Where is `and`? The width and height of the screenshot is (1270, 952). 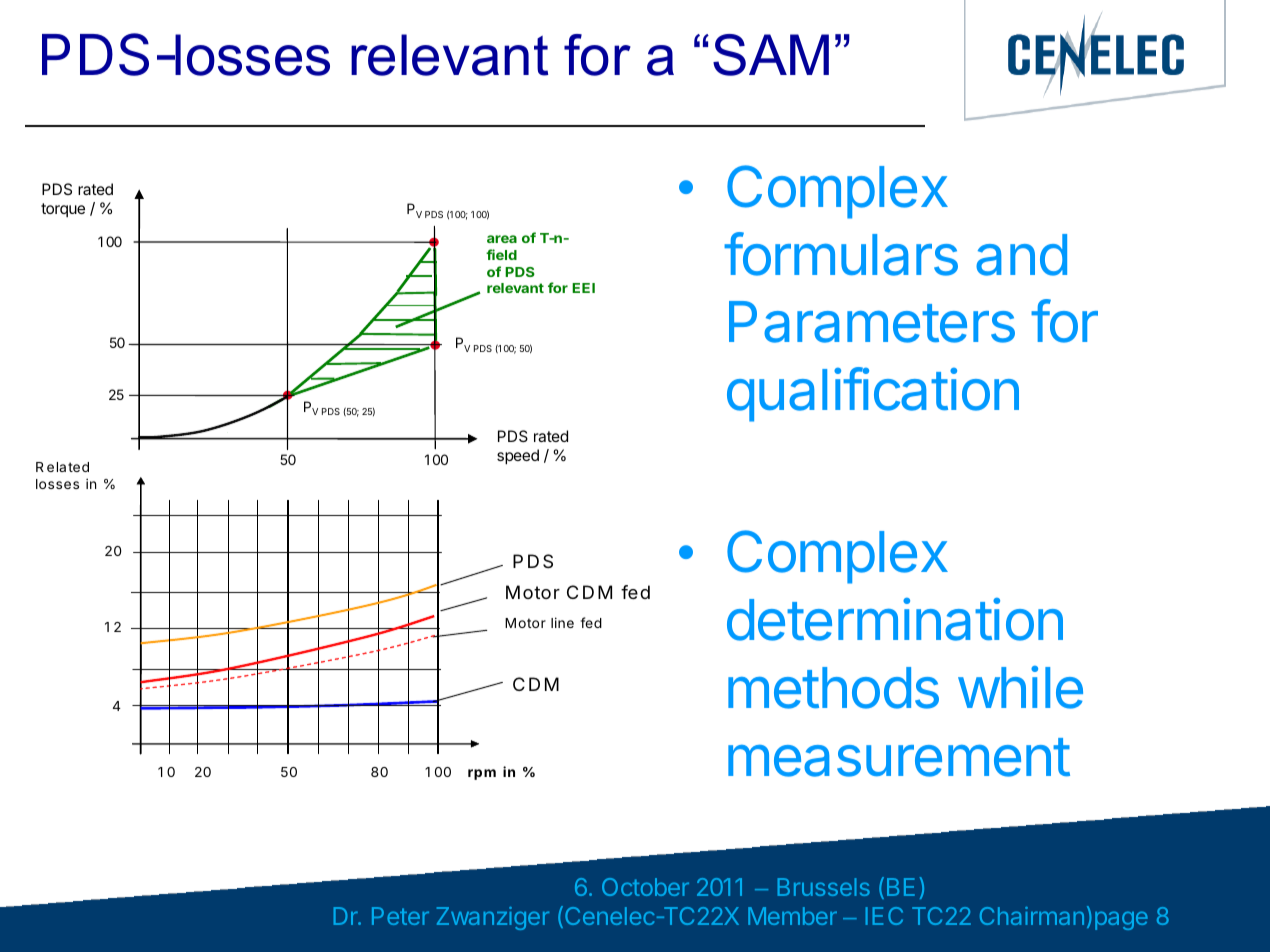 and is located at coordinates (1021, 255).
